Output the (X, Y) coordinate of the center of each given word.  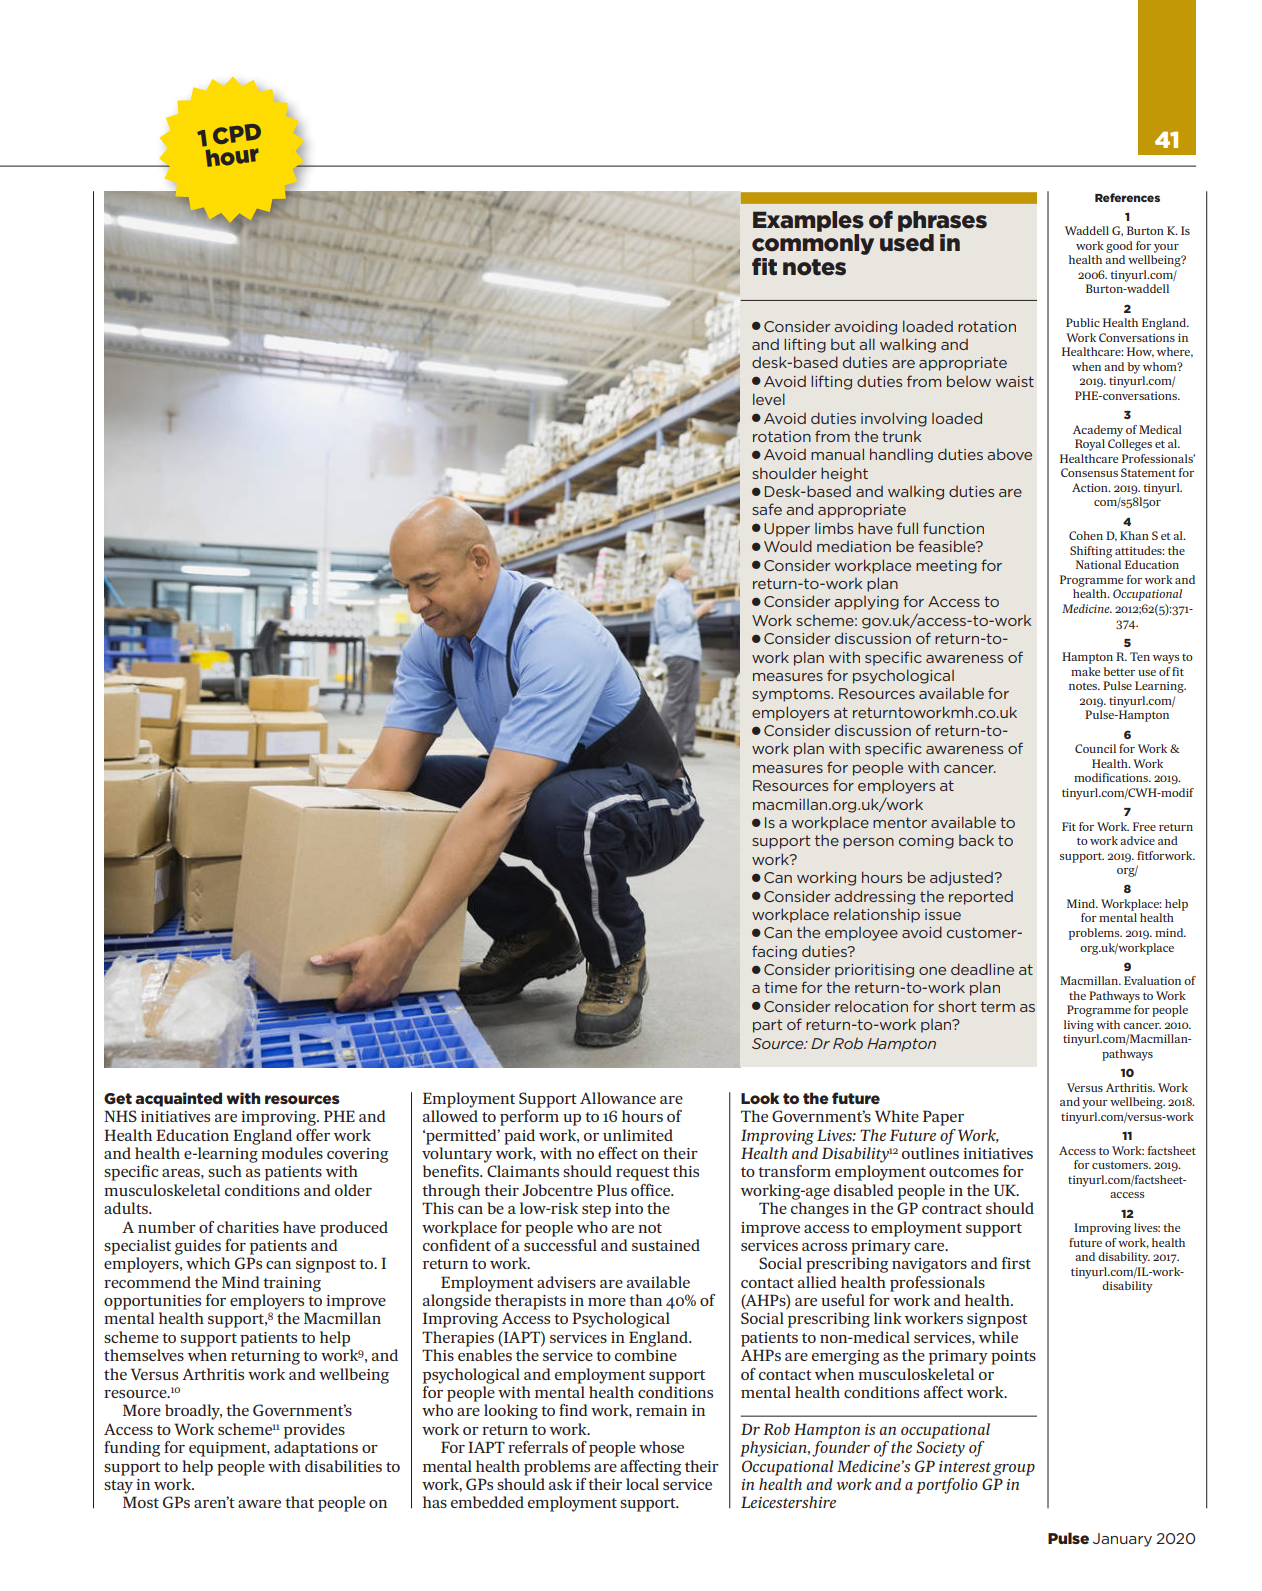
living (1079, 1026)
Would (788, 546)
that (299, 1502)
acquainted (178, 1099)
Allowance (618, 1098)
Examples (808, 221)
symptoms (792, 695)
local (642, 1484)
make (1085, 671)
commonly (813, 244)
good (1119, 247)
